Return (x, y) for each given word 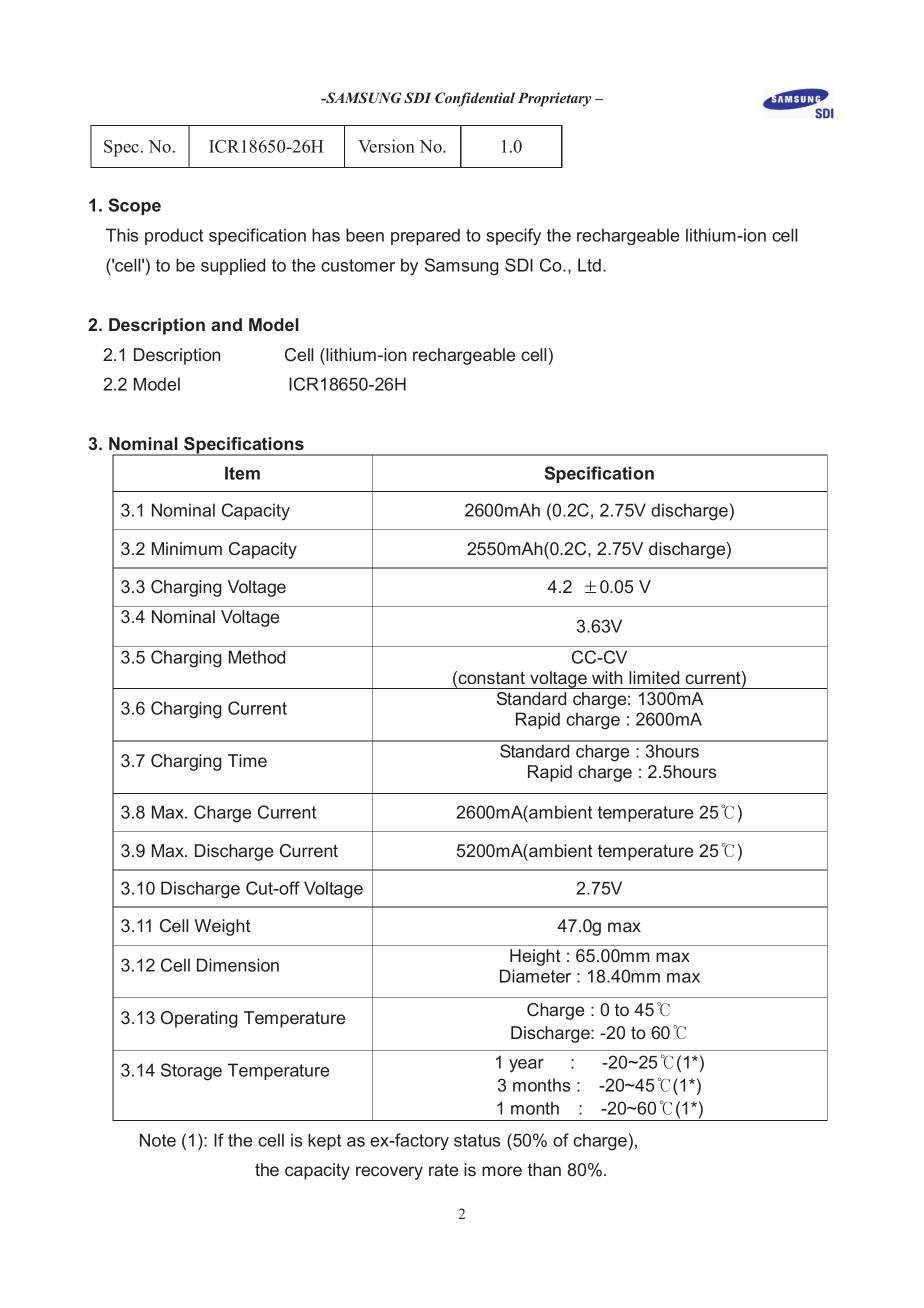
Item (242, 473)
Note (158, 1140)
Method (257, 657)
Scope (135, 206)
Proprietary (554, 99)
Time (247, 760)
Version (386, 146)
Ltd (589, 265)
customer (358, 265)
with (607, 677)
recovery (389, 1173)
